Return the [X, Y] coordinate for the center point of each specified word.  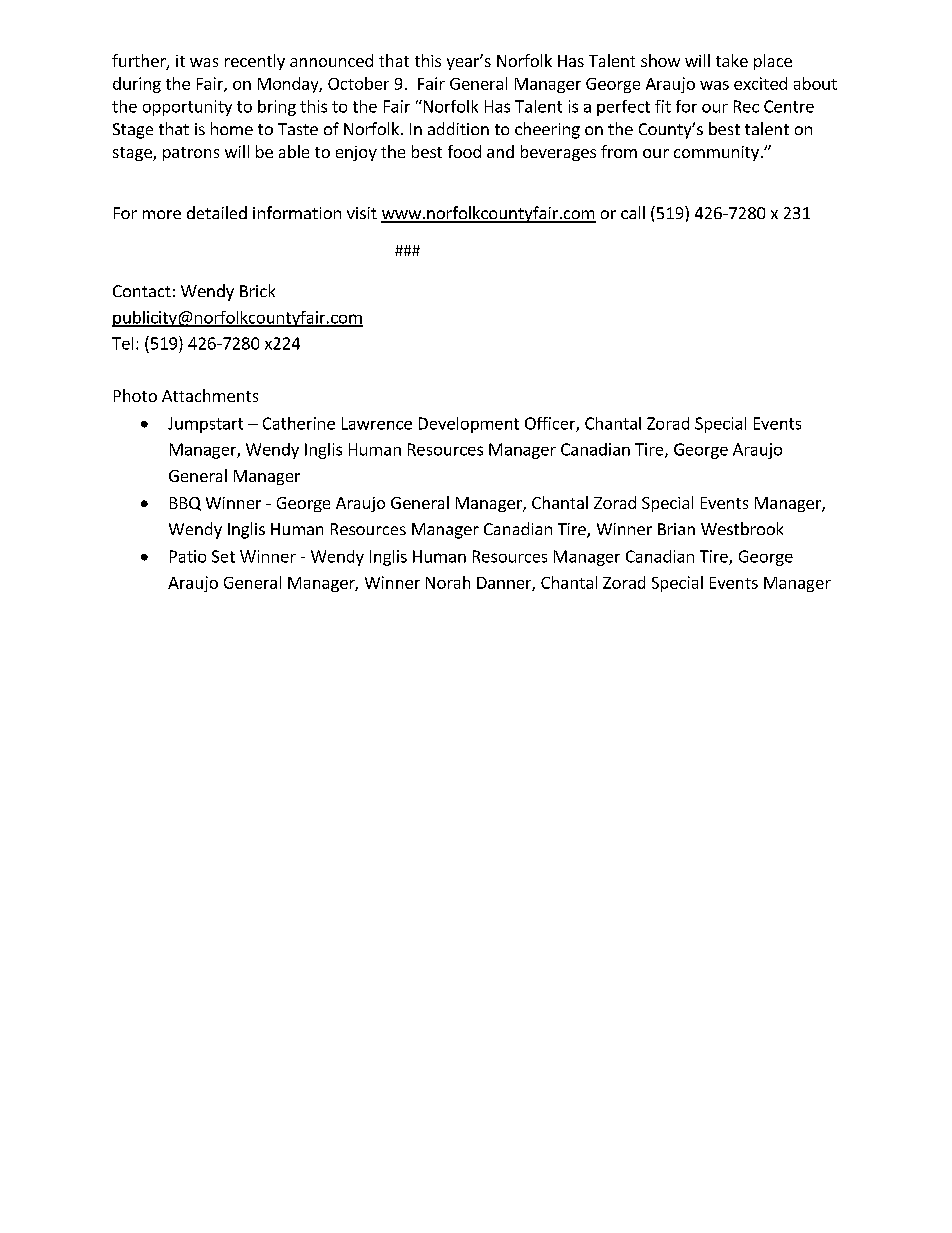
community [716, 153]
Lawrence [377, 423]
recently [255, 62]
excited [760, 83]
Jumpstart [205, 425]
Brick [257, 290]
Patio [188, 556]
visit [362, 213]
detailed [217, 212]
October [358, 83]
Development [469, 425]
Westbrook [742, 528]
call [633, 212]
